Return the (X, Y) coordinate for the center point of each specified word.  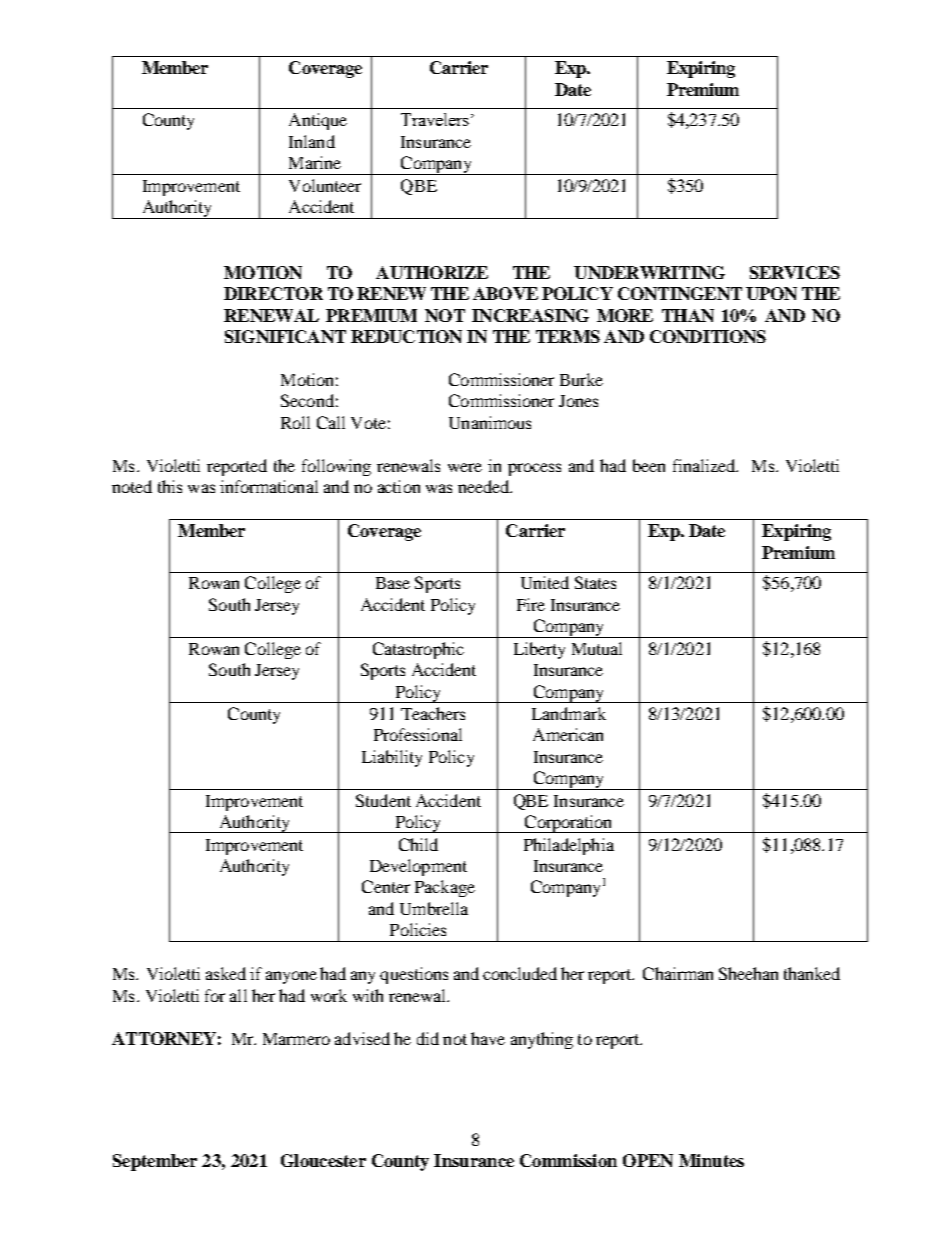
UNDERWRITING (649, 272)
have (488, 1038)
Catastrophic (418, 650)
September (155, 1162)
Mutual (597, 648)
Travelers (435, 119)
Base (393, 583)
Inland (312, 141)
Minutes (711, 1160)
